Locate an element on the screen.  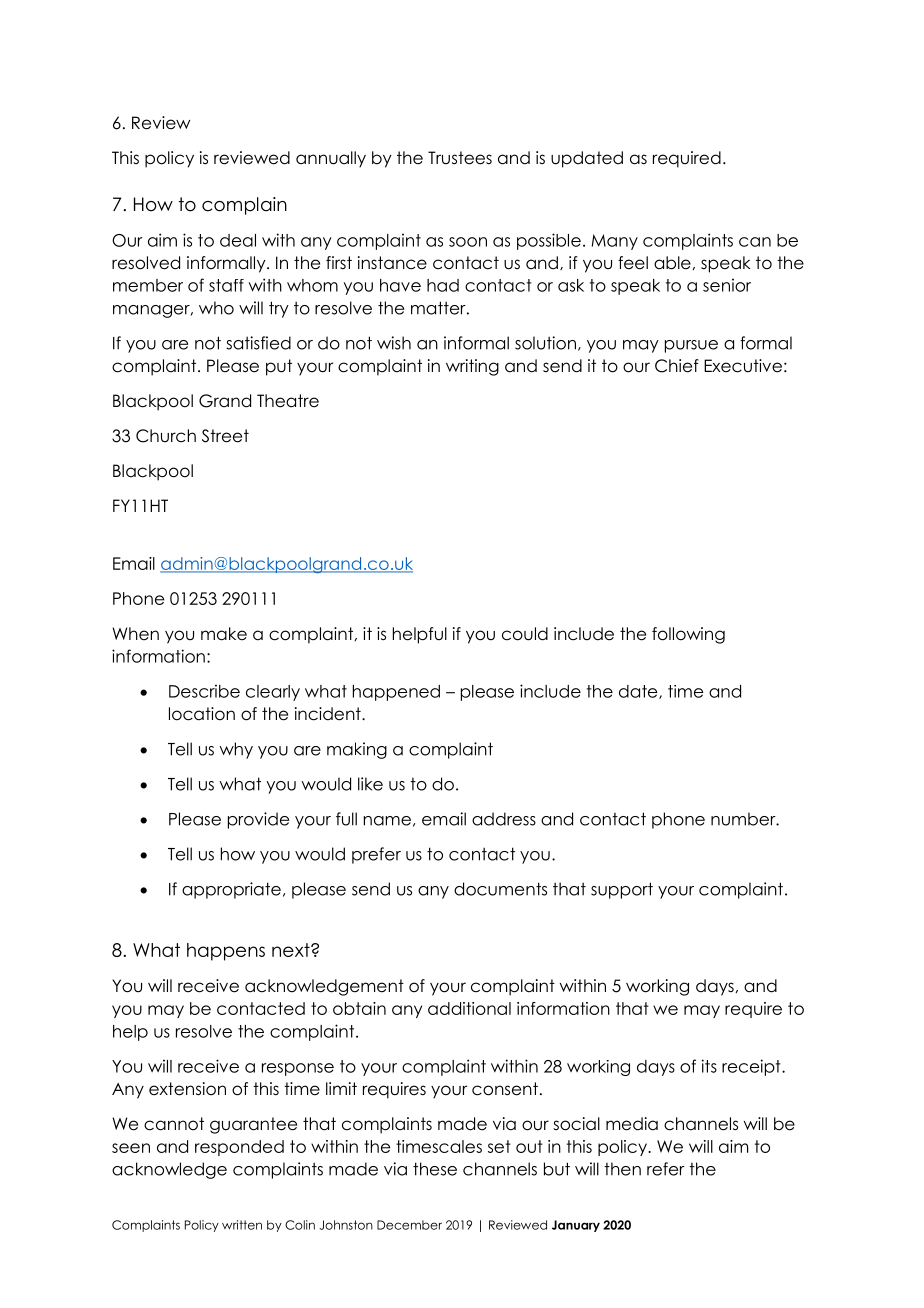
additional is located at coordinates (469, 1008).
